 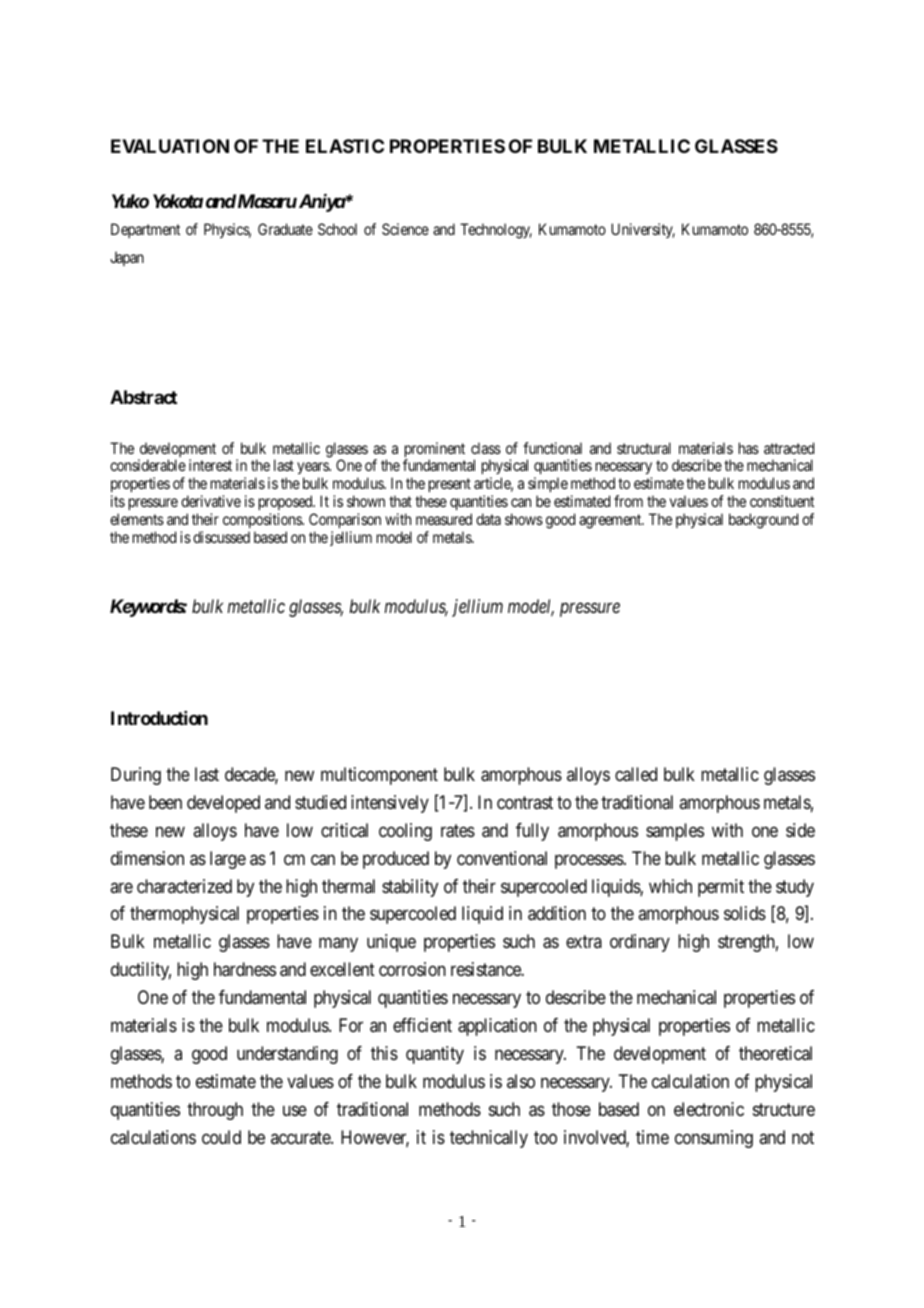 I want to click on measured, so click(x=444, y=519).
